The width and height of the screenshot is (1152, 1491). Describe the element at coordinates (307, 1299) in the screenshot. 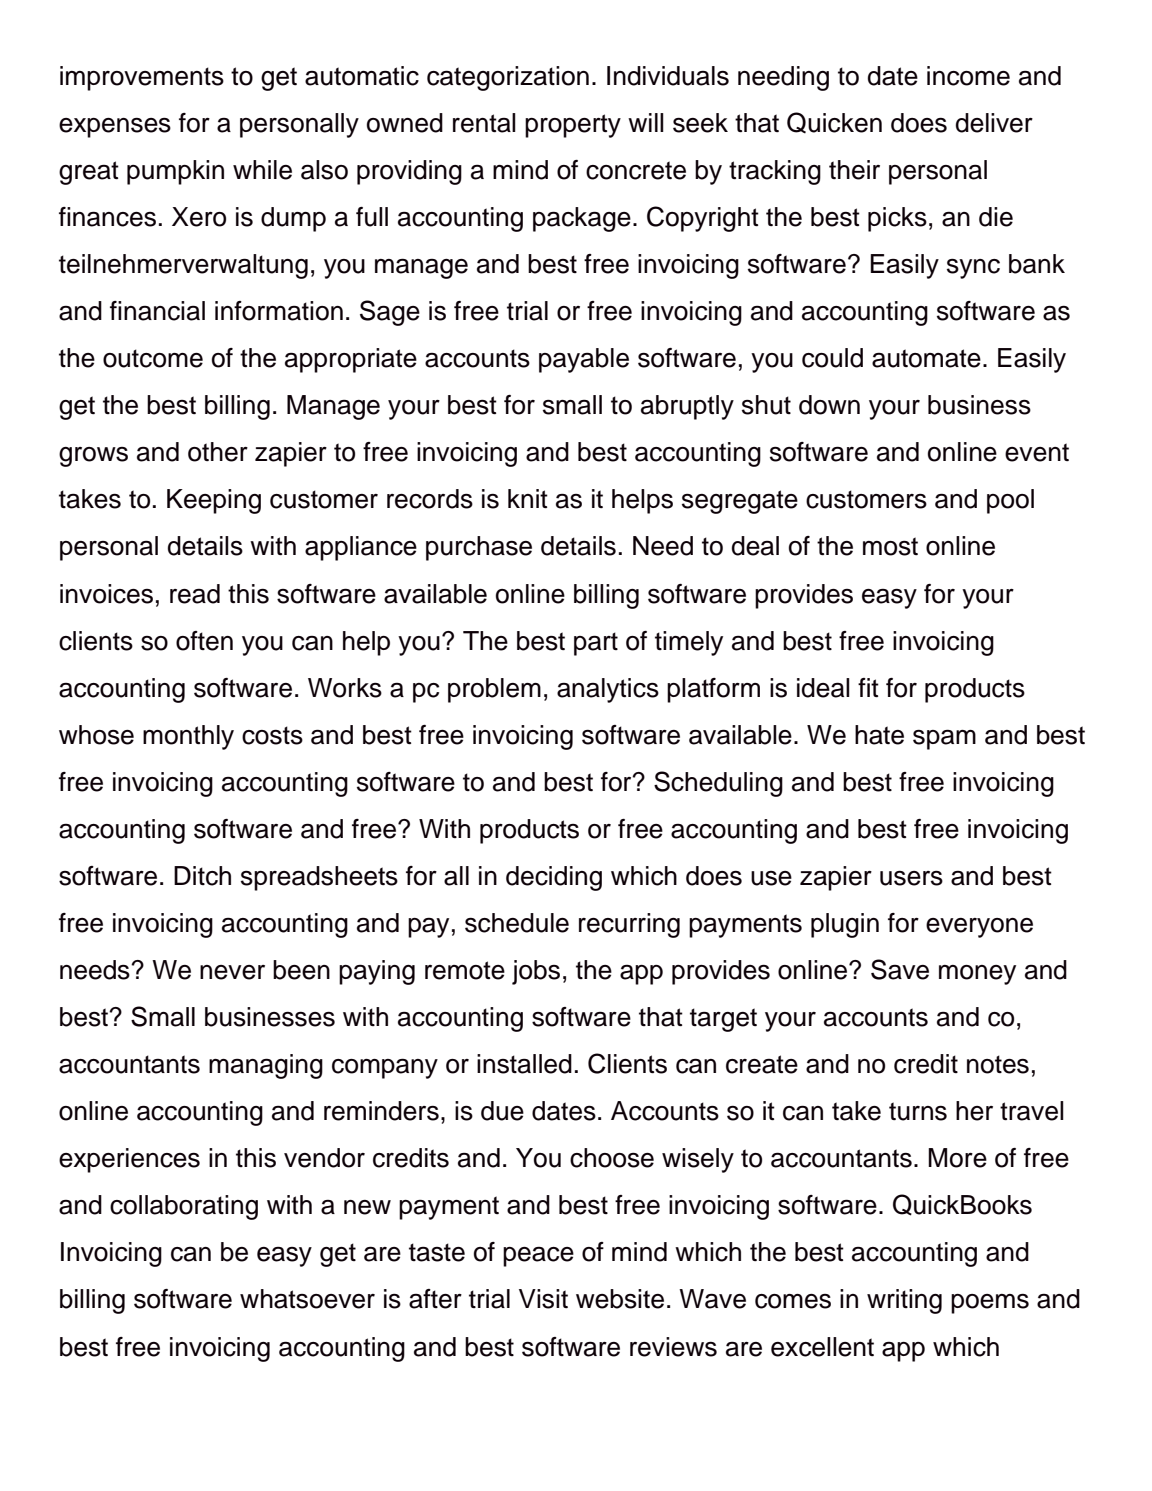

I see `whatsoever` at that location.
